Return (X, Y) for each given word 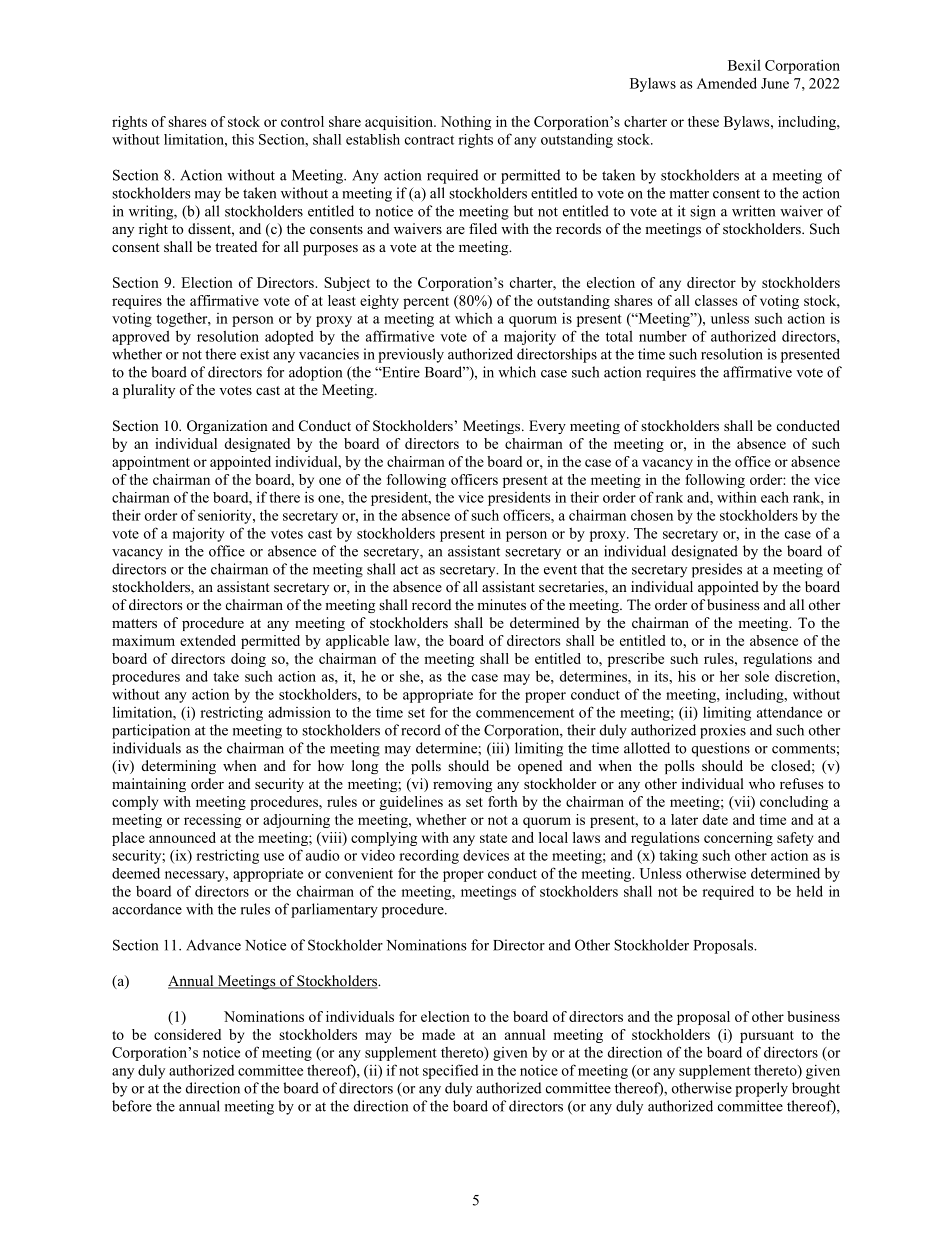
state (493, 838)
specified (450, 1071)
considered (187, 1034)
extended (208, 640)
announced (182, 837)
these (703, 121)
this (243, 139)
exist (254, 354)
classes (716, 300)
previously (411, 355)
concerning (738, 839)
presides (717, 570)
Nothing (466, 123)
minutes (501, 604)
